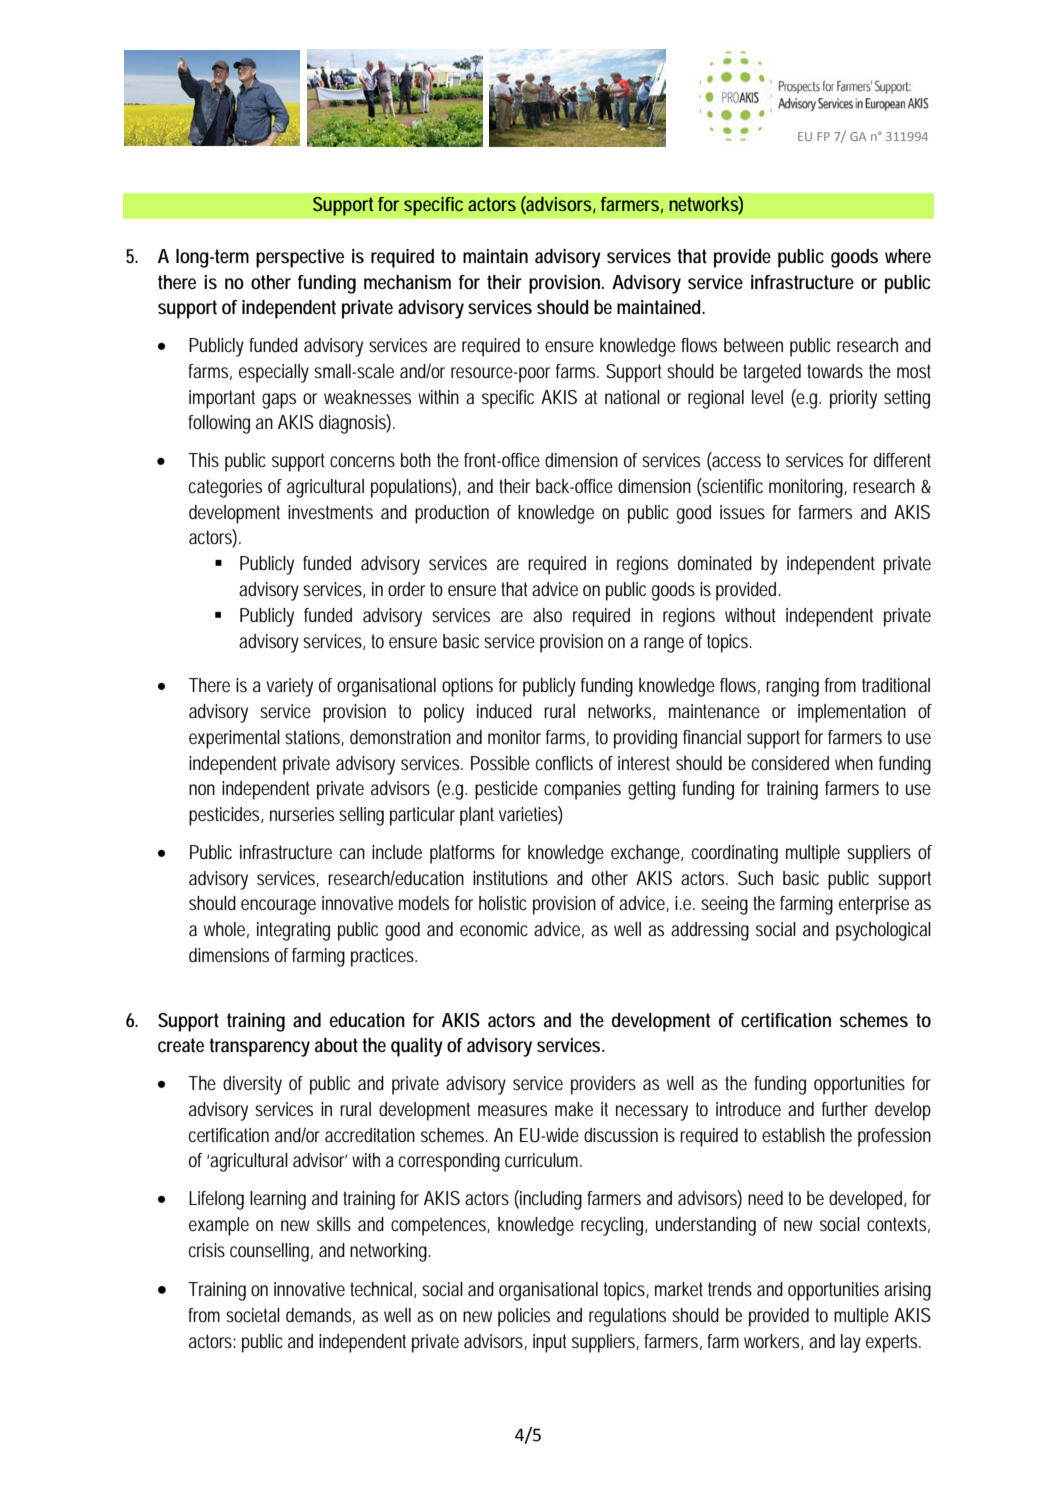 This document has height=1495, width=1057. What do you see at coordinates (252, 1085) in the document?
I see `diversity` at bounding box center [252, 1085].
